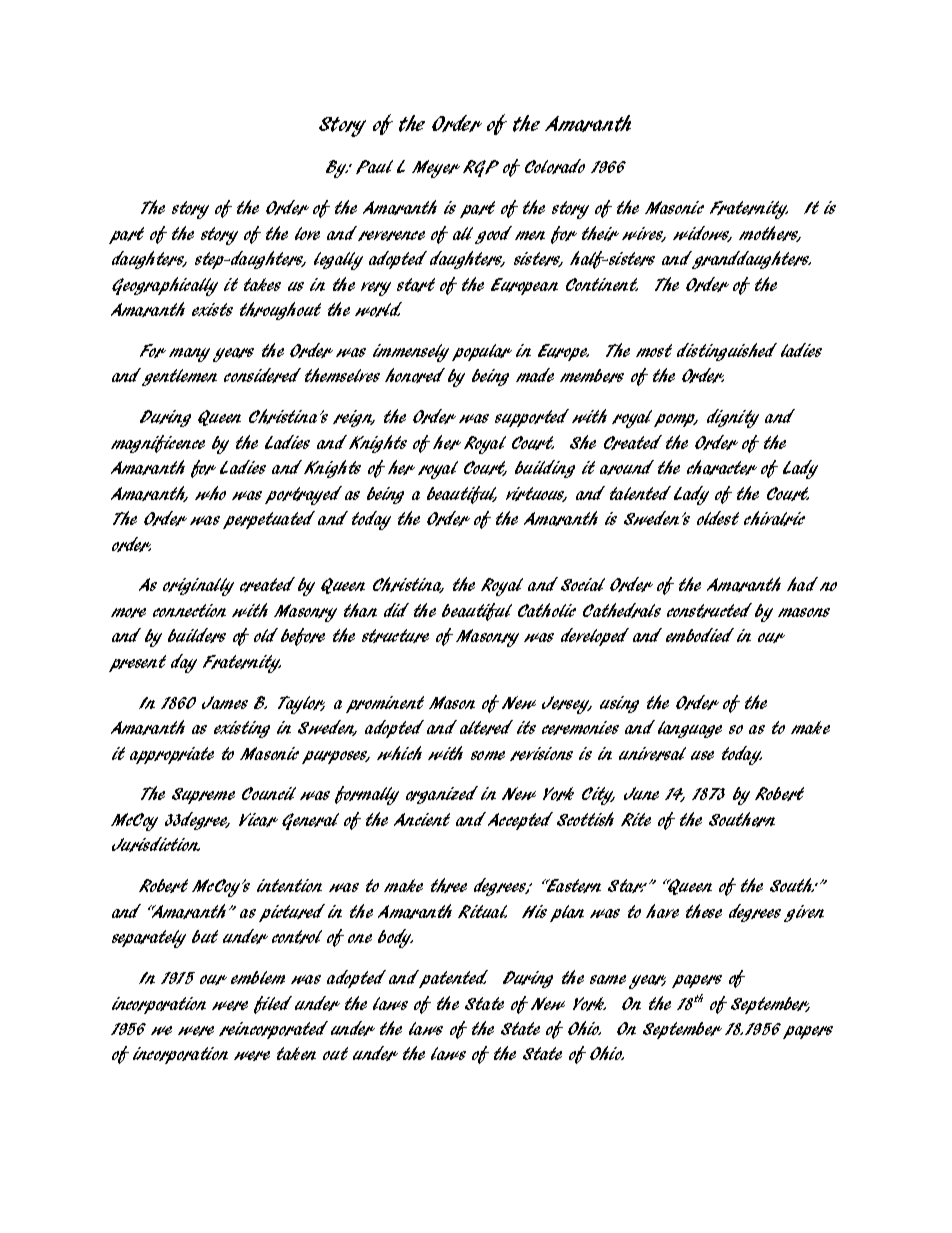 This screenshot has width=952, height=1233. I want to click on some, so click(488, 755).
